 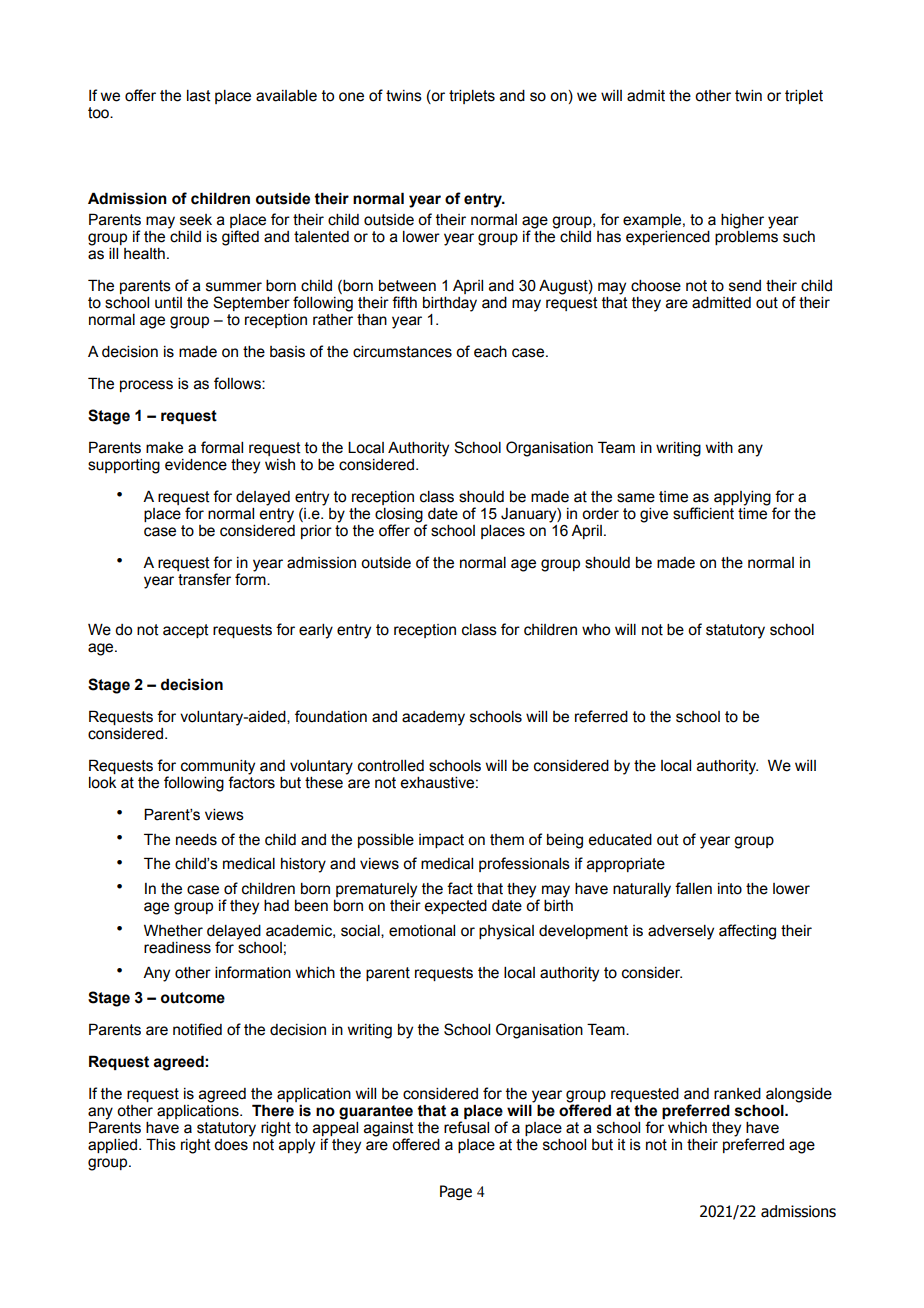 What do you see at coordinates (730, 889) in the screenshot?
I see `into` at bounding box center [730, 889].
